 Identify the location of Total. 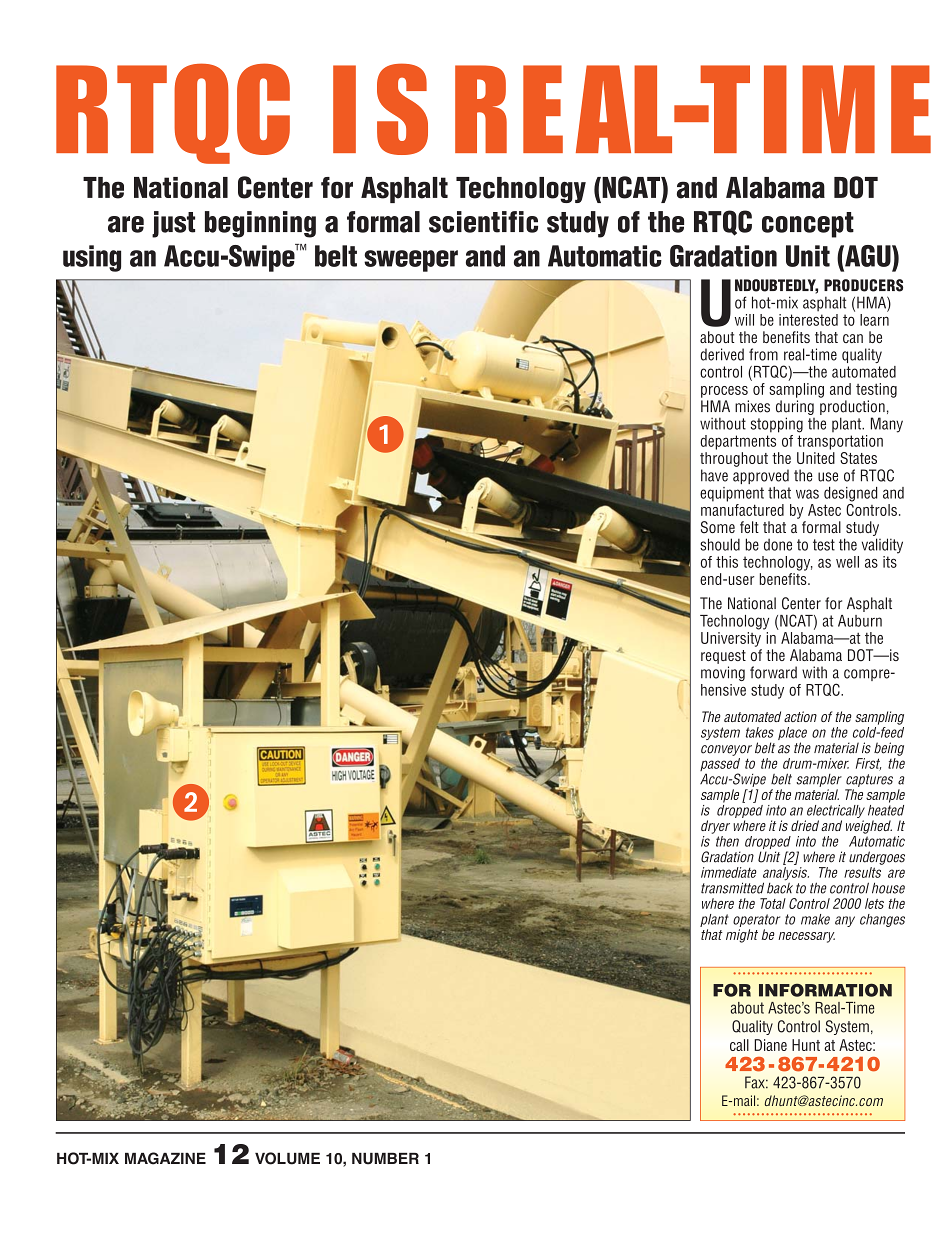
(773, 903).
